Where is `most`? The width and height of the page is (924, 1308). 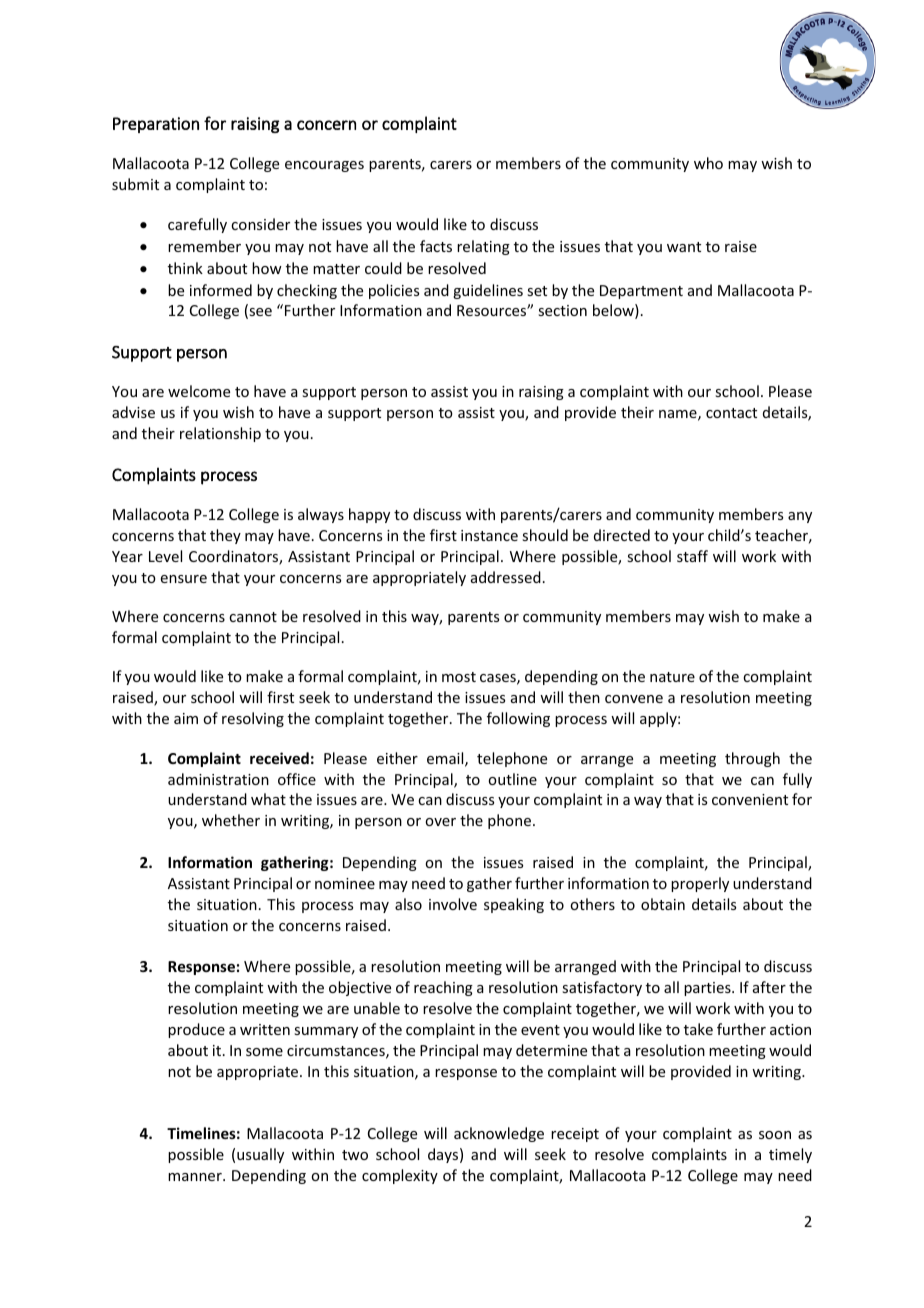
most is located at coordinates (459, 677).
